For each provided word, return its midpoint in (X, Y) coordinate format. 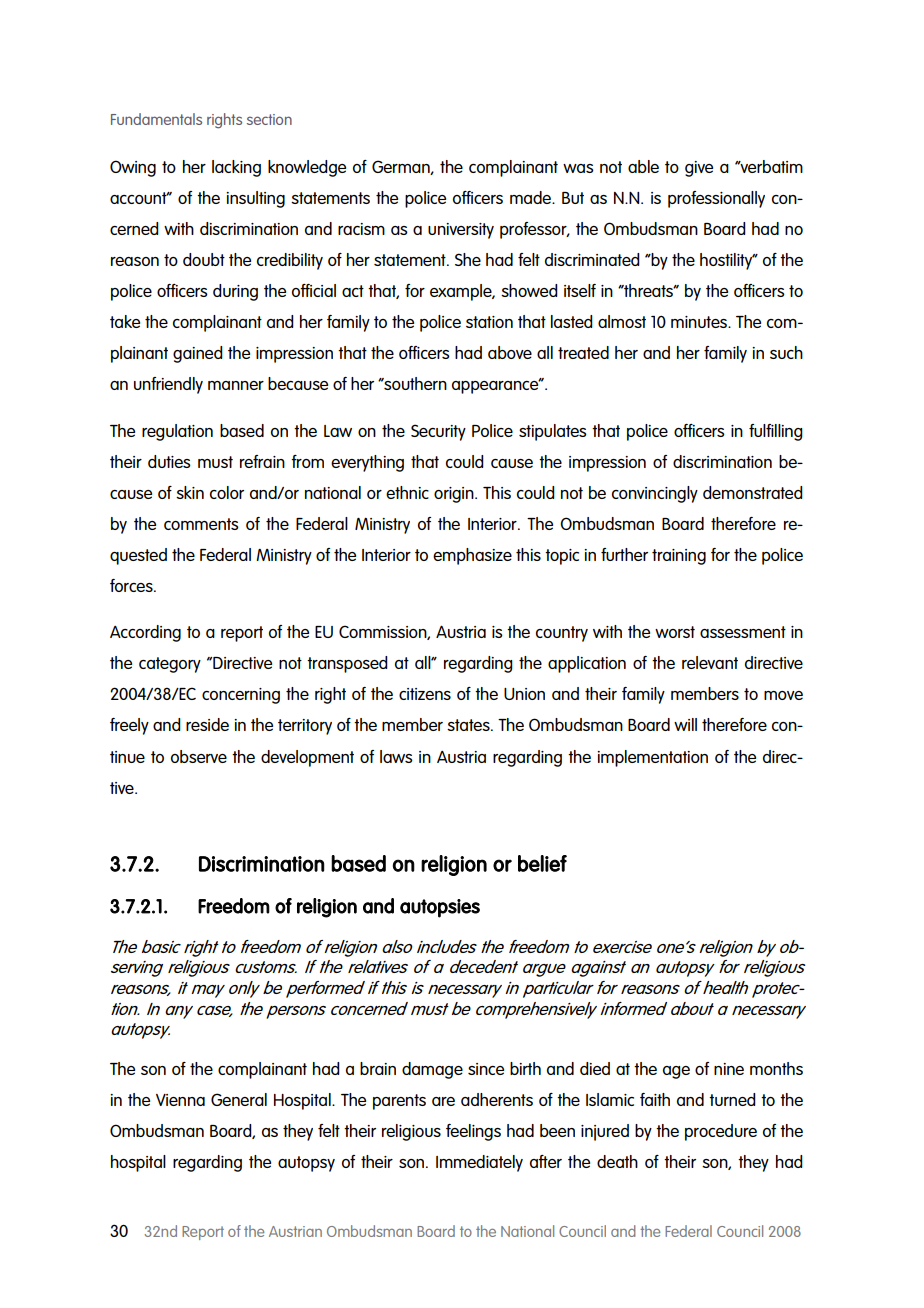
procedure (721, 1132)
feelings (473, 1132)
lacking (236, 168)
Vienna (180, 1100)
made (531, 197)
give (699, 169)
